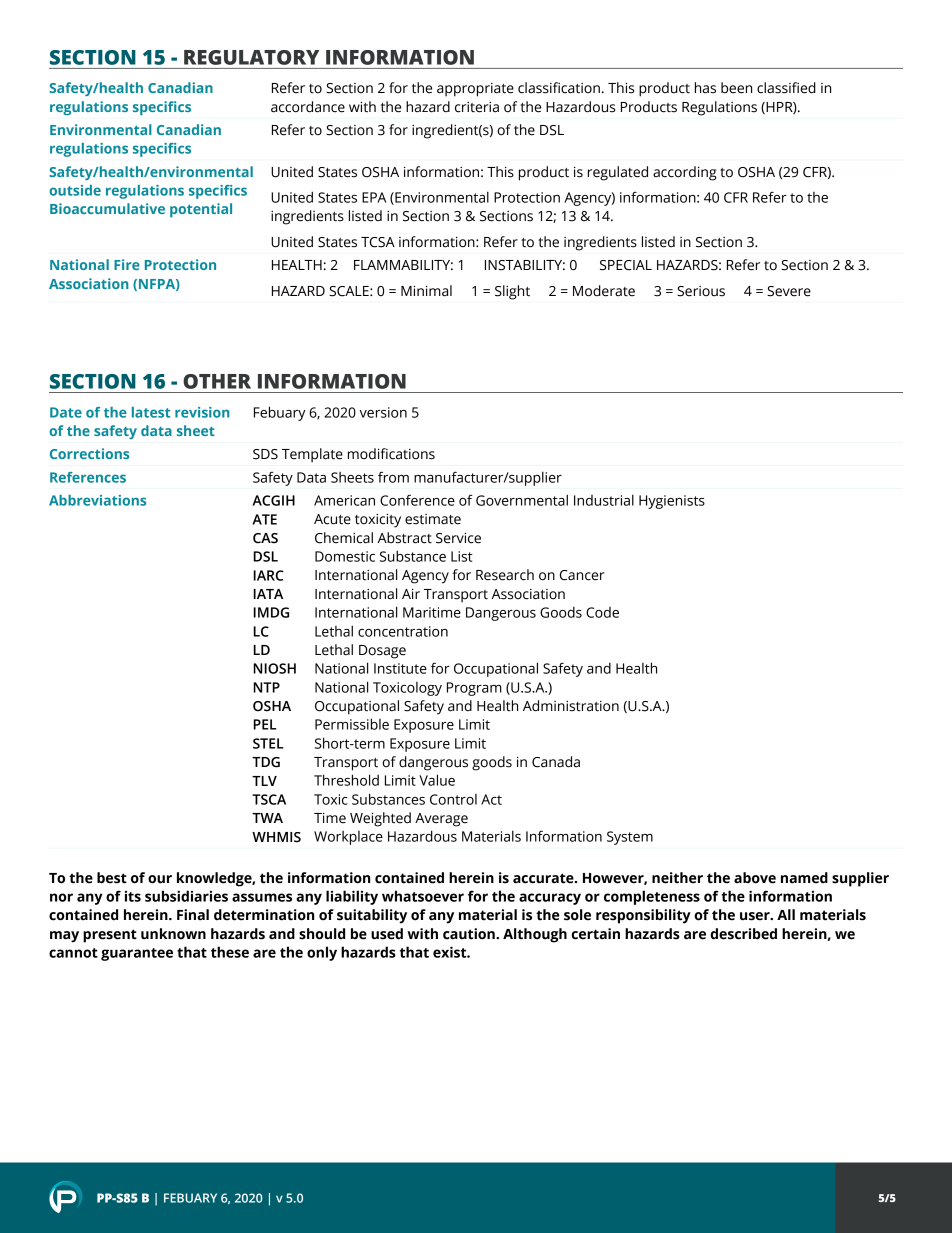  I want to click on has, so click(705, 88).
